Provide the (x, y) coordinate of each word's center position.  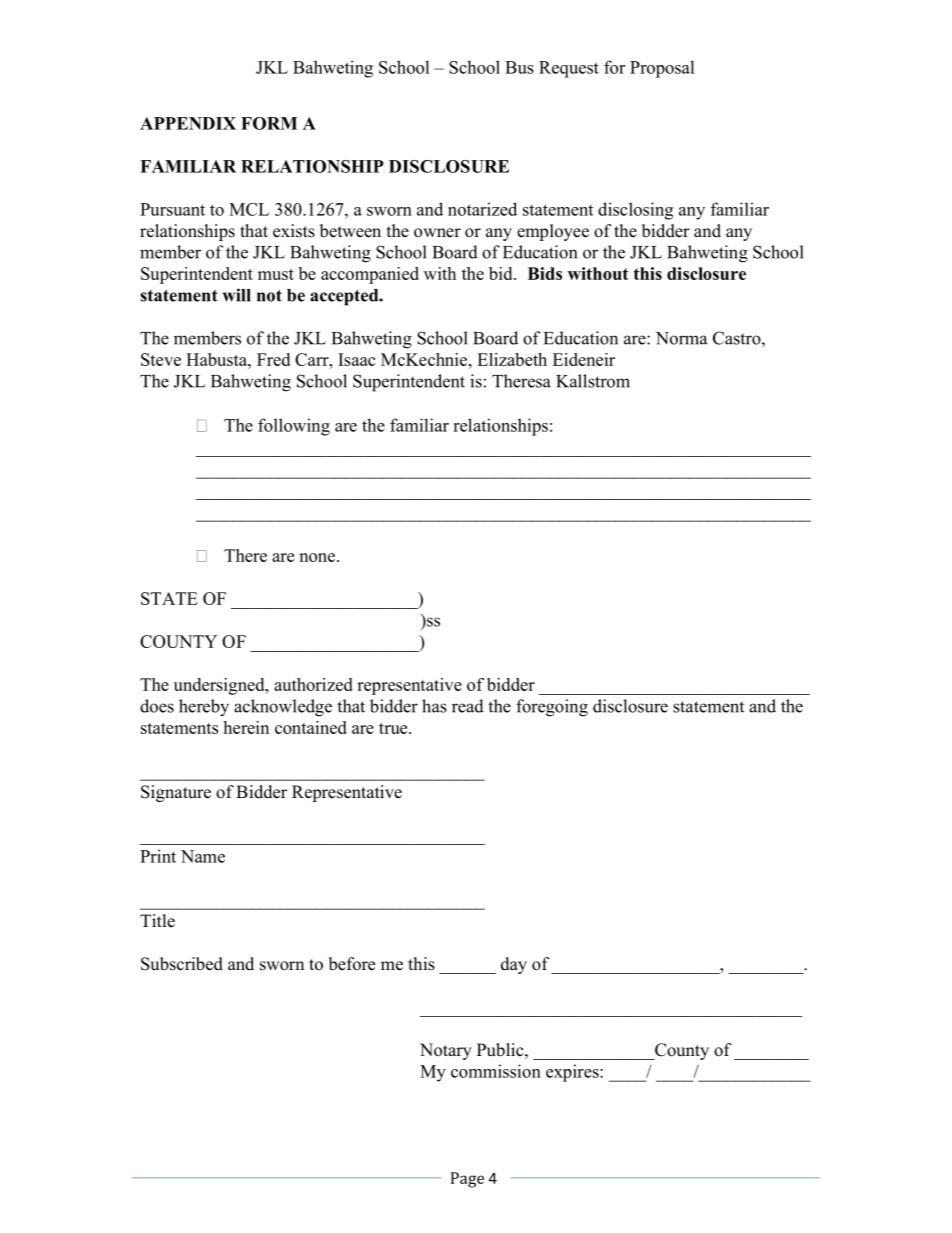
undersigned (220, 686)
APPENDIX (188, 123)
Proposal (662, 69)
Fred (273, 359)
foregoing (552, 708)
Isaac (356, 359)
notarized (482, 209)
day (514, 965)
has (434, 706)
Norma (681, 338)
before (352, 964)
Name (203, 856)
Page (467, 1180)
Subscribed (182, 964)
